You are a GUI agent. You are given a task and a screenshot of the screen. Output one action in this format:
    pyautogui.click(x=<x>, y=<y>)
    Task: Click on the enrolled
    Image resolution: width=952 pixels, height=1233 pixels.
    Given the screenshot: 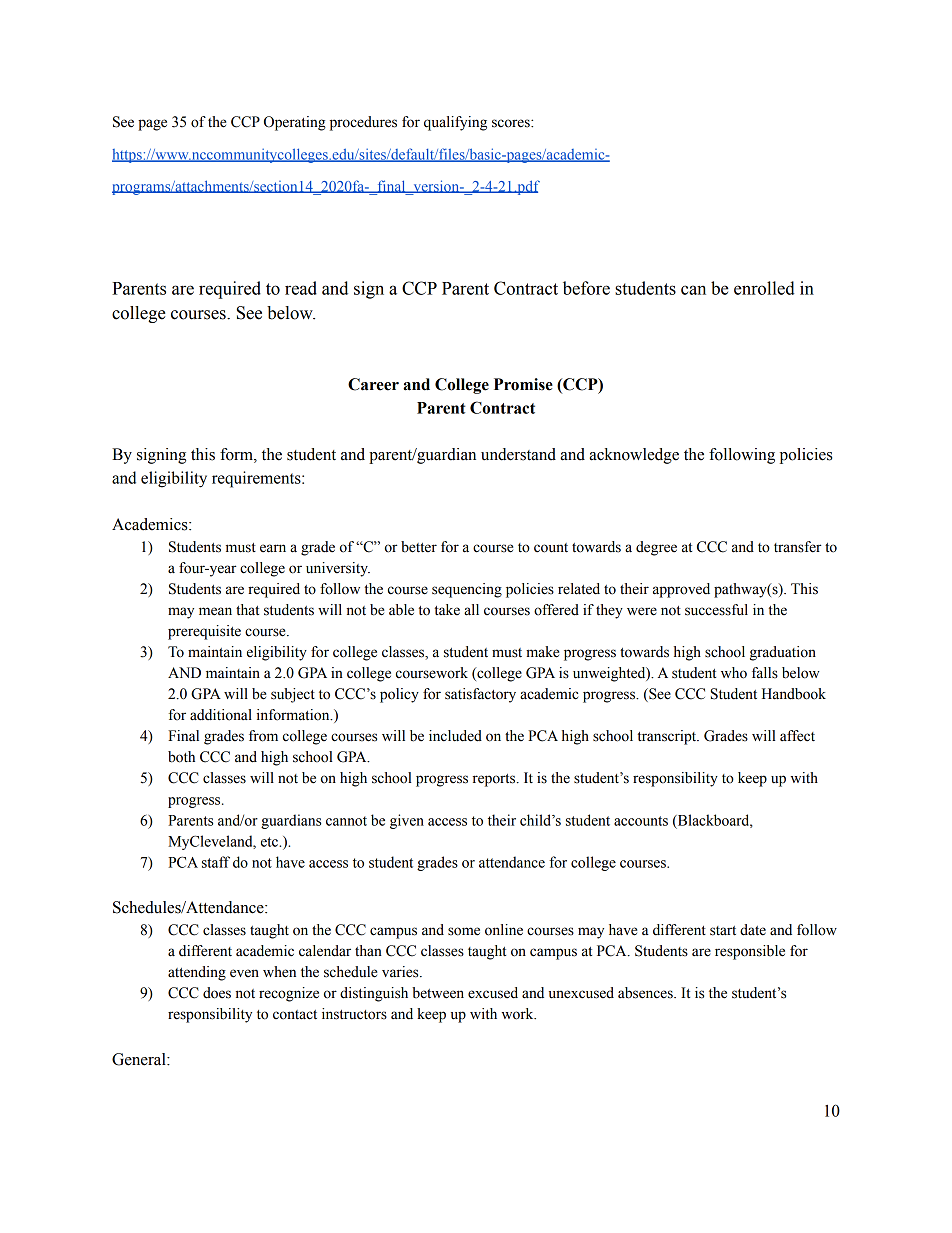 What is the action you would take?
    pyautogui.click(x=764, y=288)
